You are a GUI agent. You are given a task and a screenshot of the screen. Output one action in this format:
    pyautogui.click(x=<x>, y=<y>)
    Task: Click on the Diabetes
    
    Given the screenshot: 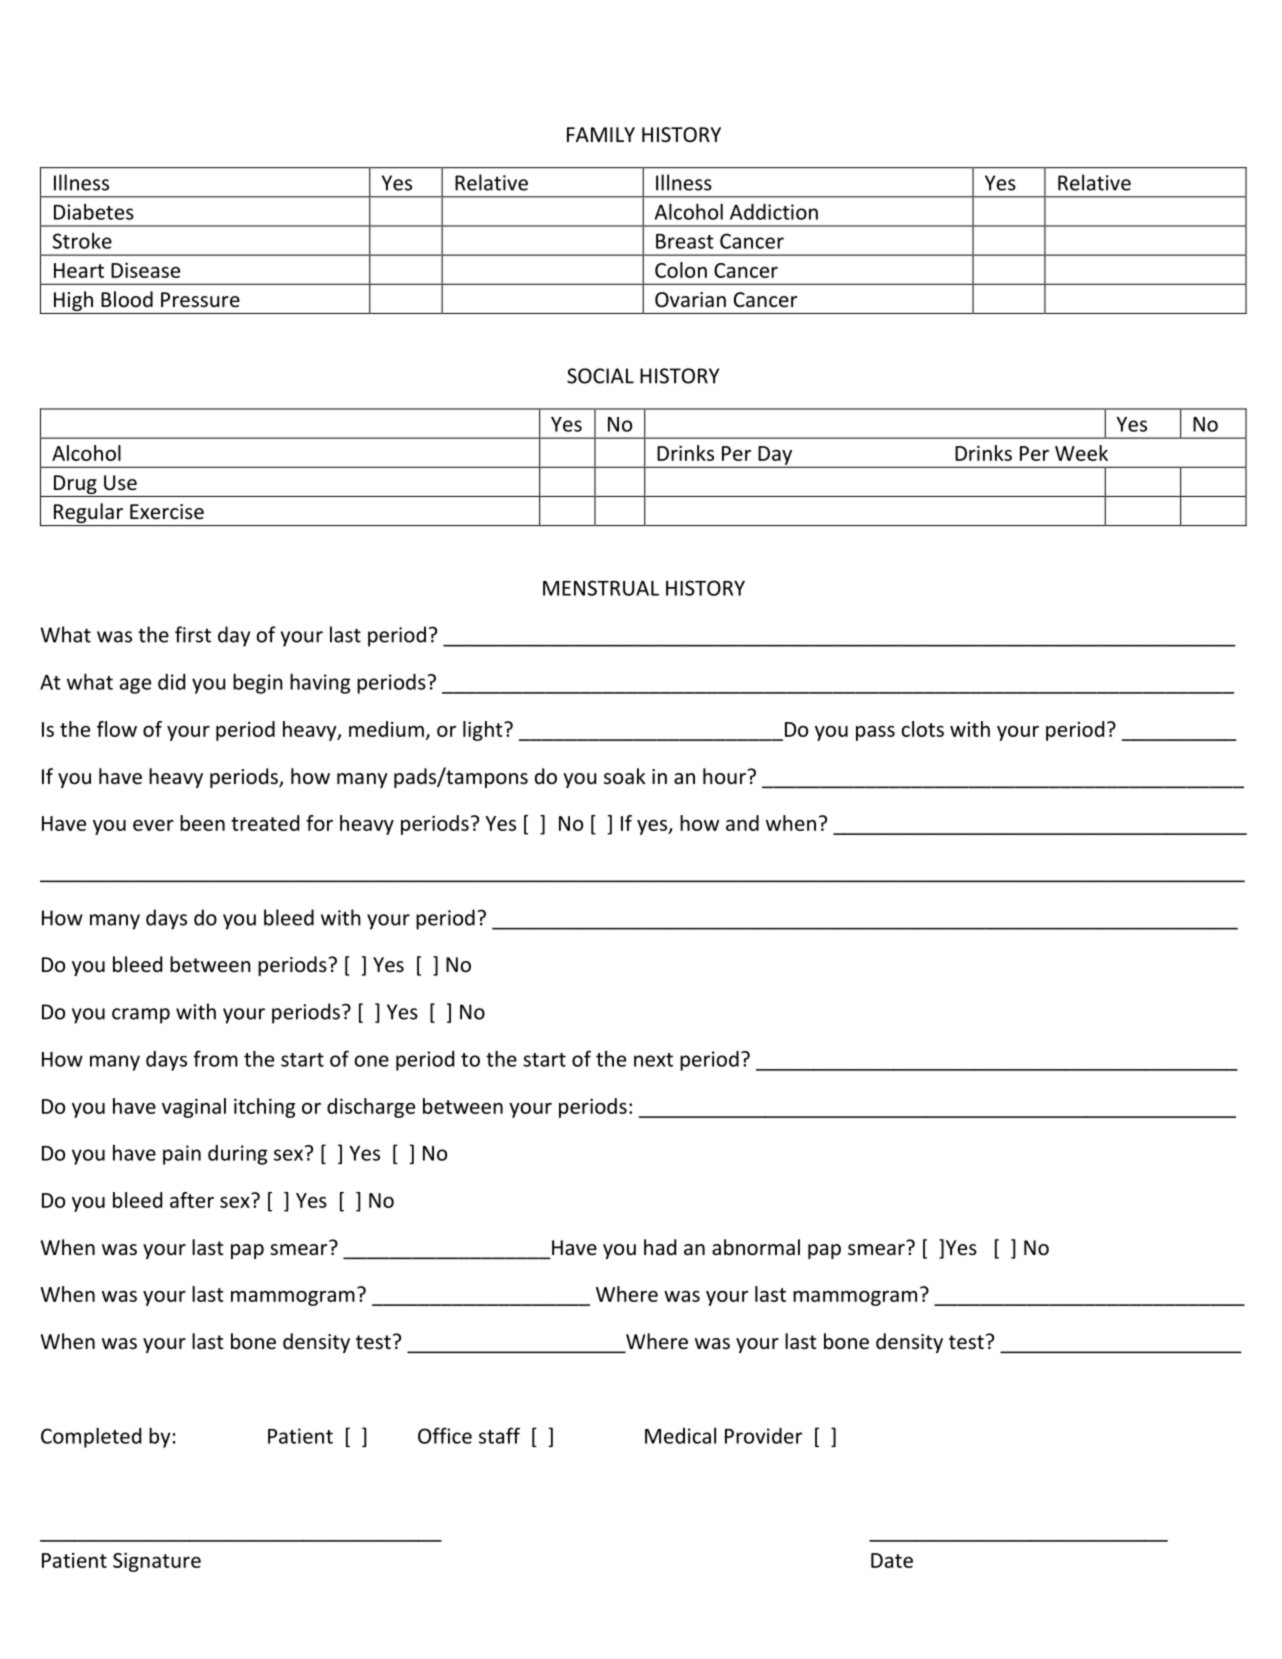 What is the action you would take?
    pyautogui.click(x=94, y=211)
